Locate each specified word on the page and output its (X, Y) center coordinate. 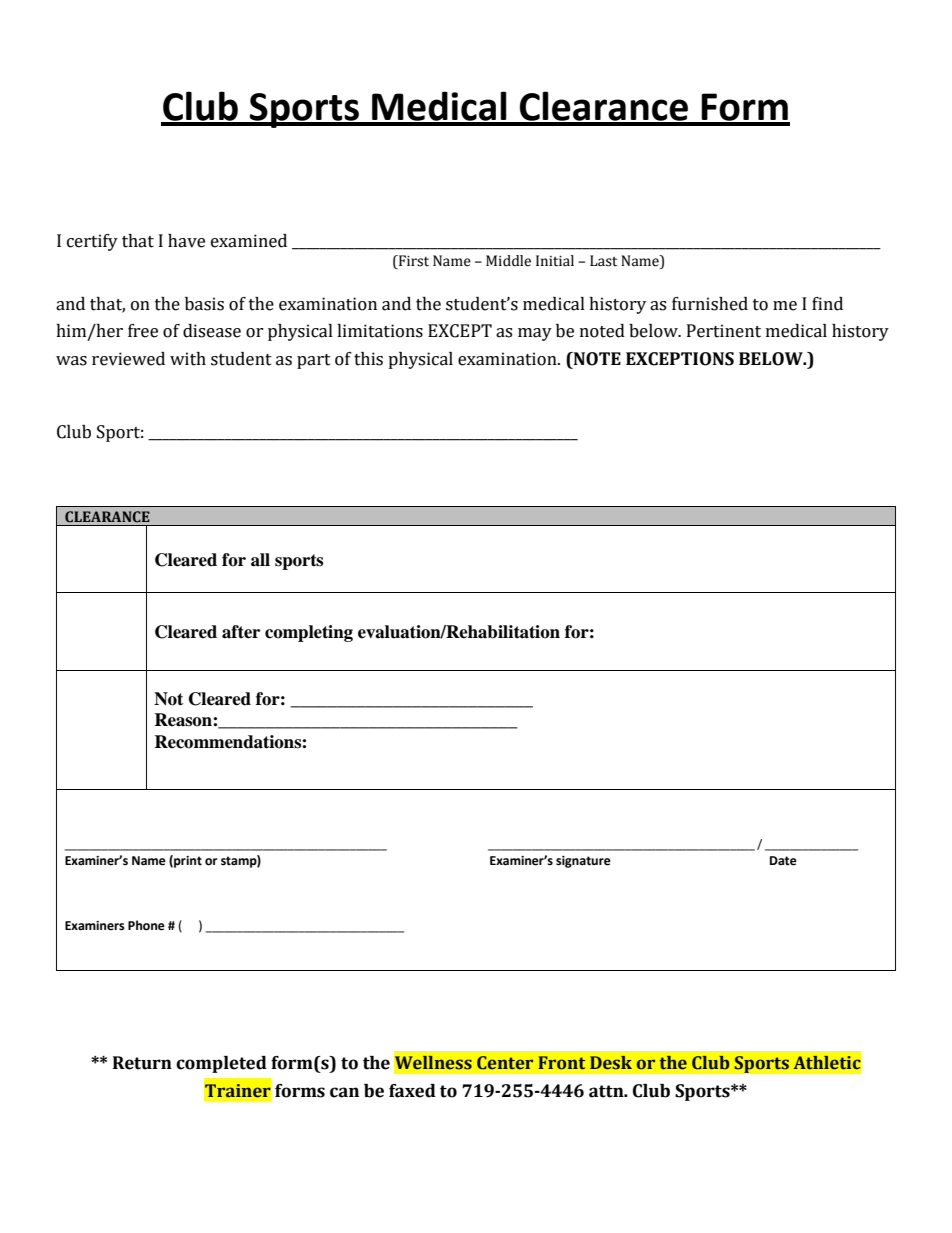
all (260, 560)
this (368, 359)
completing (309, 633)
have (186, 241)
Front (561, 1063)
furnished (710, 304)
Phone (146, 925)
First (412, 262)
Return (142, 1063)
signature (583, 862)
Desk (611, 1063)
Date (783, 861)
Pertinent (724, 331)
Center (505, 1063)
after (241, 632)
